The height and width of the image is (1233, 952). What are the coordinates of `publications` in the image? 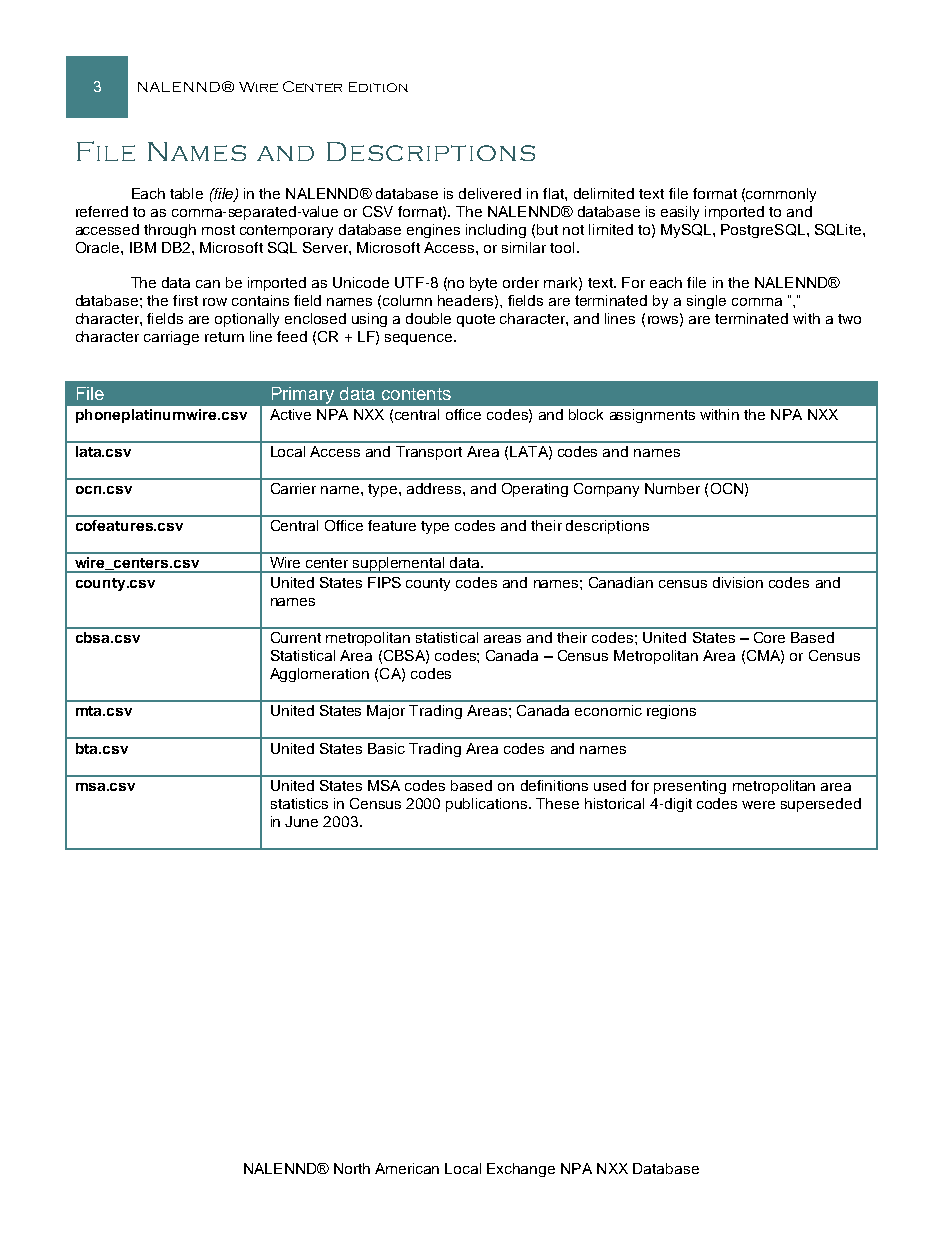 It's located at (488, 805).
